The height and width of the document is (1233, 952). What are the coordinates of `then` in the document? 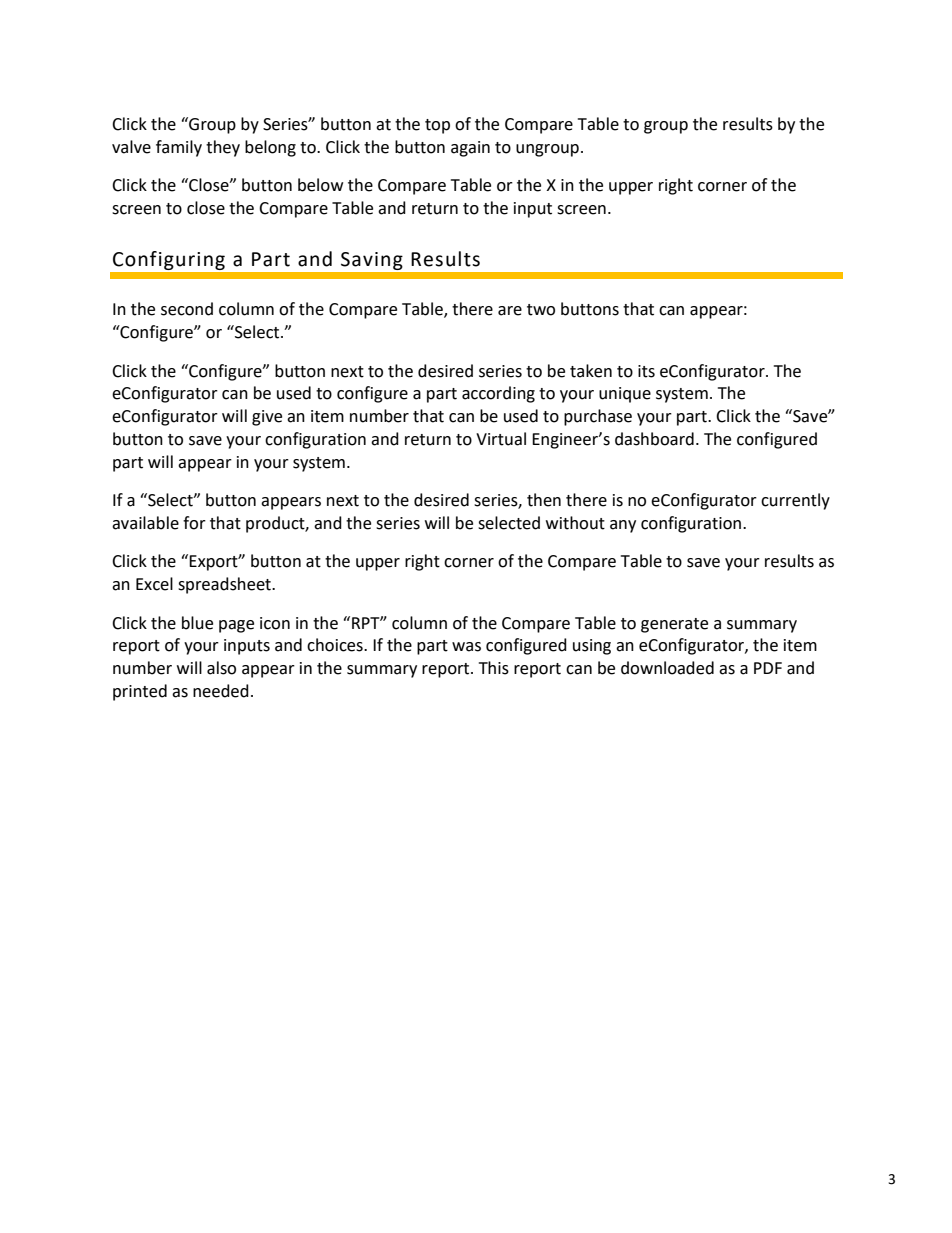 It's located at (544, 500).
